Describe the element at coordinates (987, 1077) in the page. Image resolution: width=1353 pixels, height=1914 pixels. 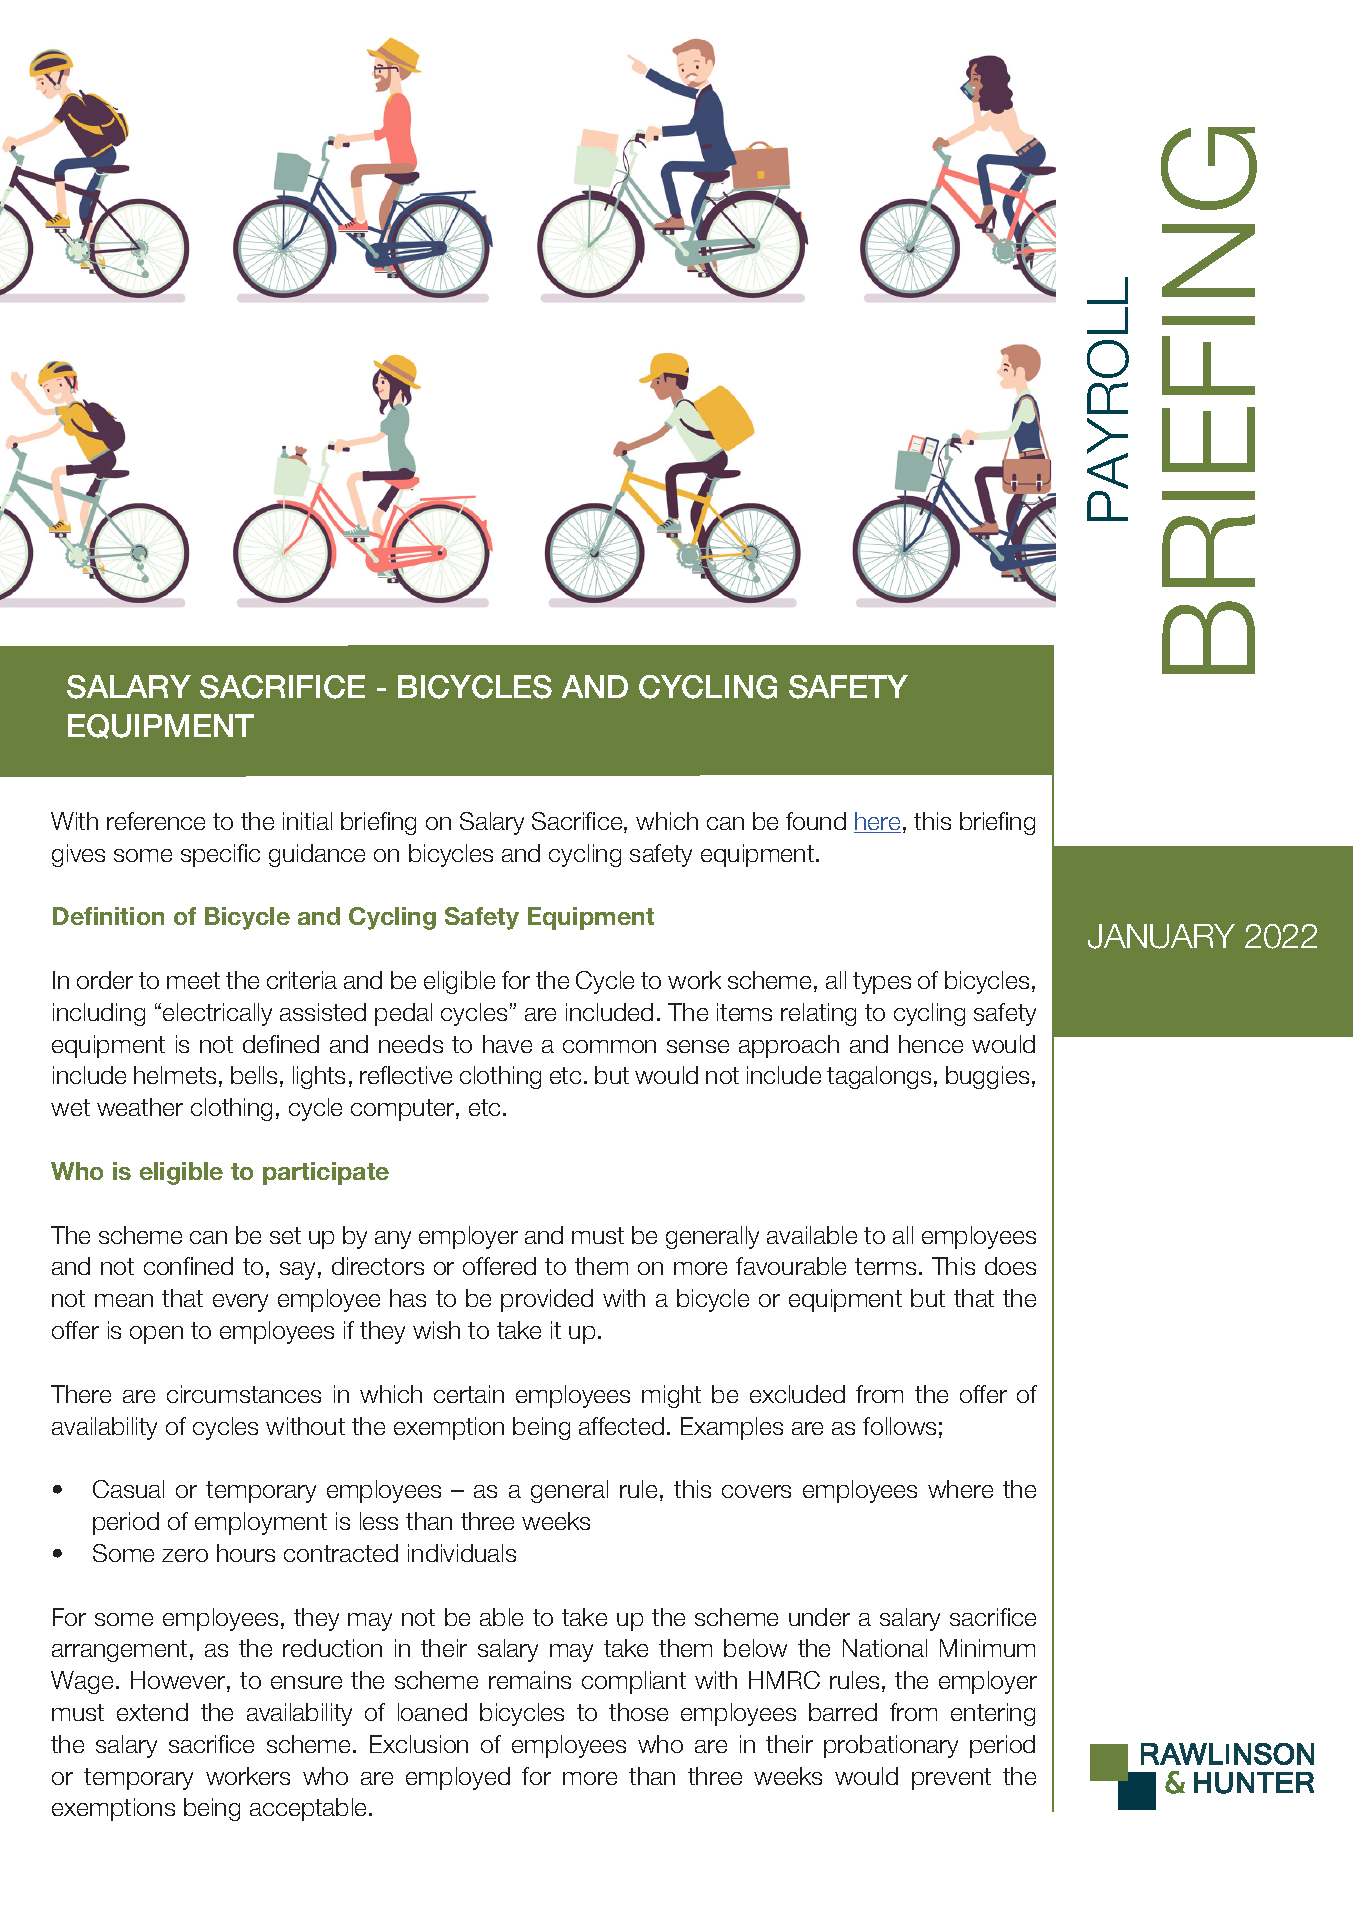
I see `buggies` at that location.
